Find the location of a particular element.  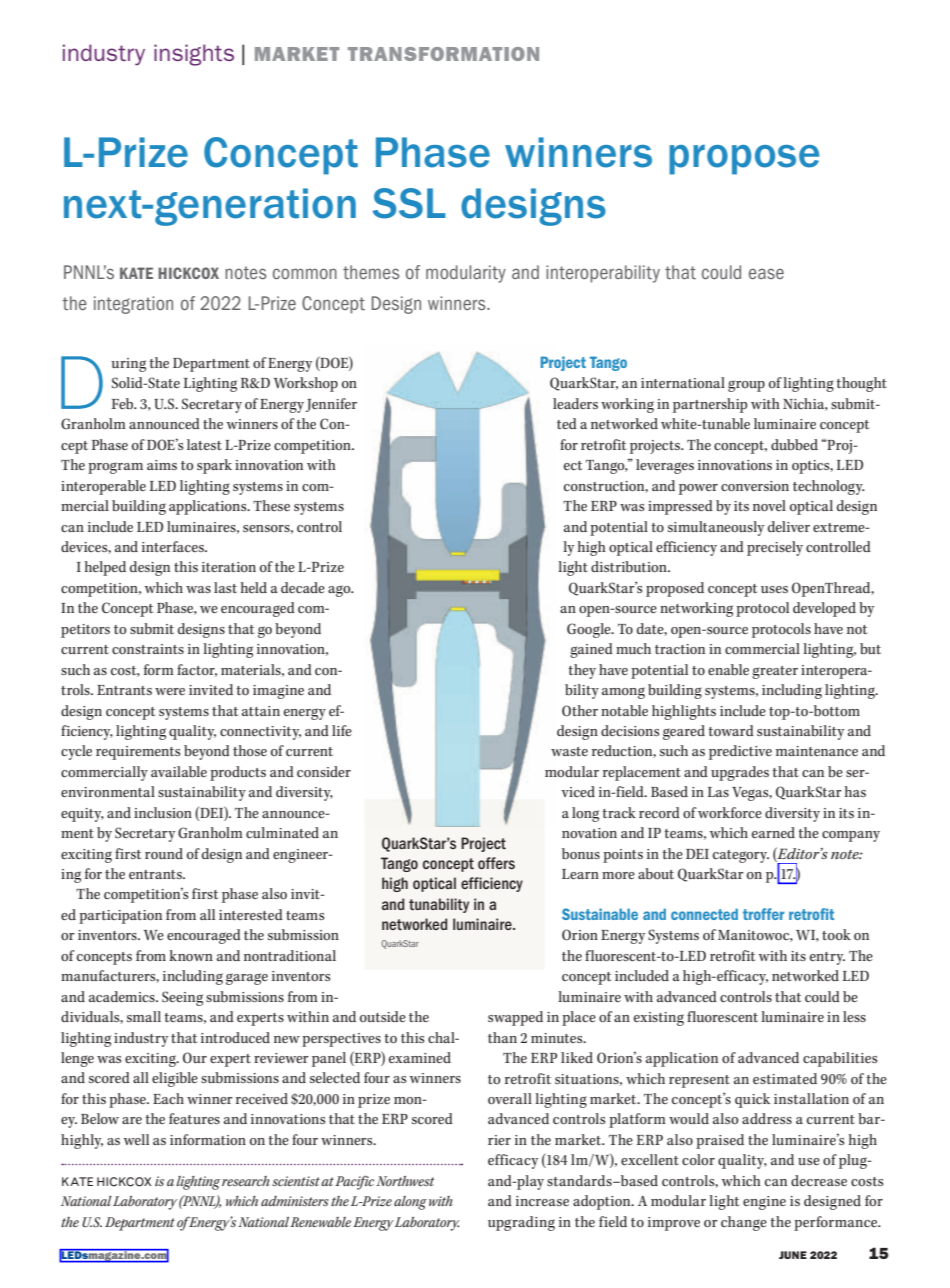

leaders is located at coordinates (575, 403).
